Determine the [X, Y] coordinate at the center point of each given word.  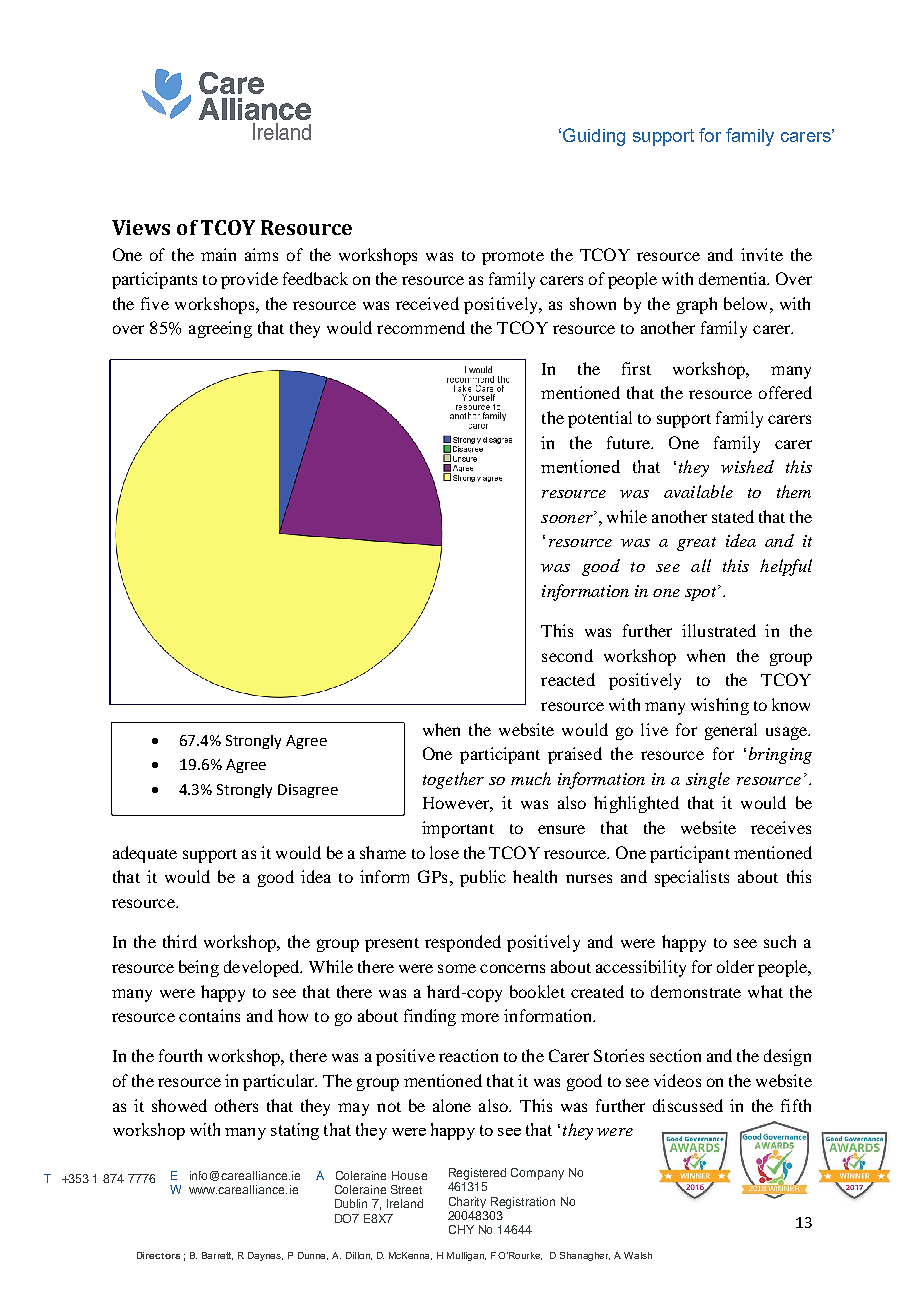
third [180, 941]
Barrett [217, 1256]
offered [785, 392]
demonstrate [696, 991]
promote [513, 258]
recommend [421, 327]
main [218, 254]
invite [762, 254]
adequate [145, 854]
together [453, 780]
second [567, 655]
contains [209, 1015]
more [480, 1017]
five [155, 303]
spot [702, 593]
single [708, 780]
